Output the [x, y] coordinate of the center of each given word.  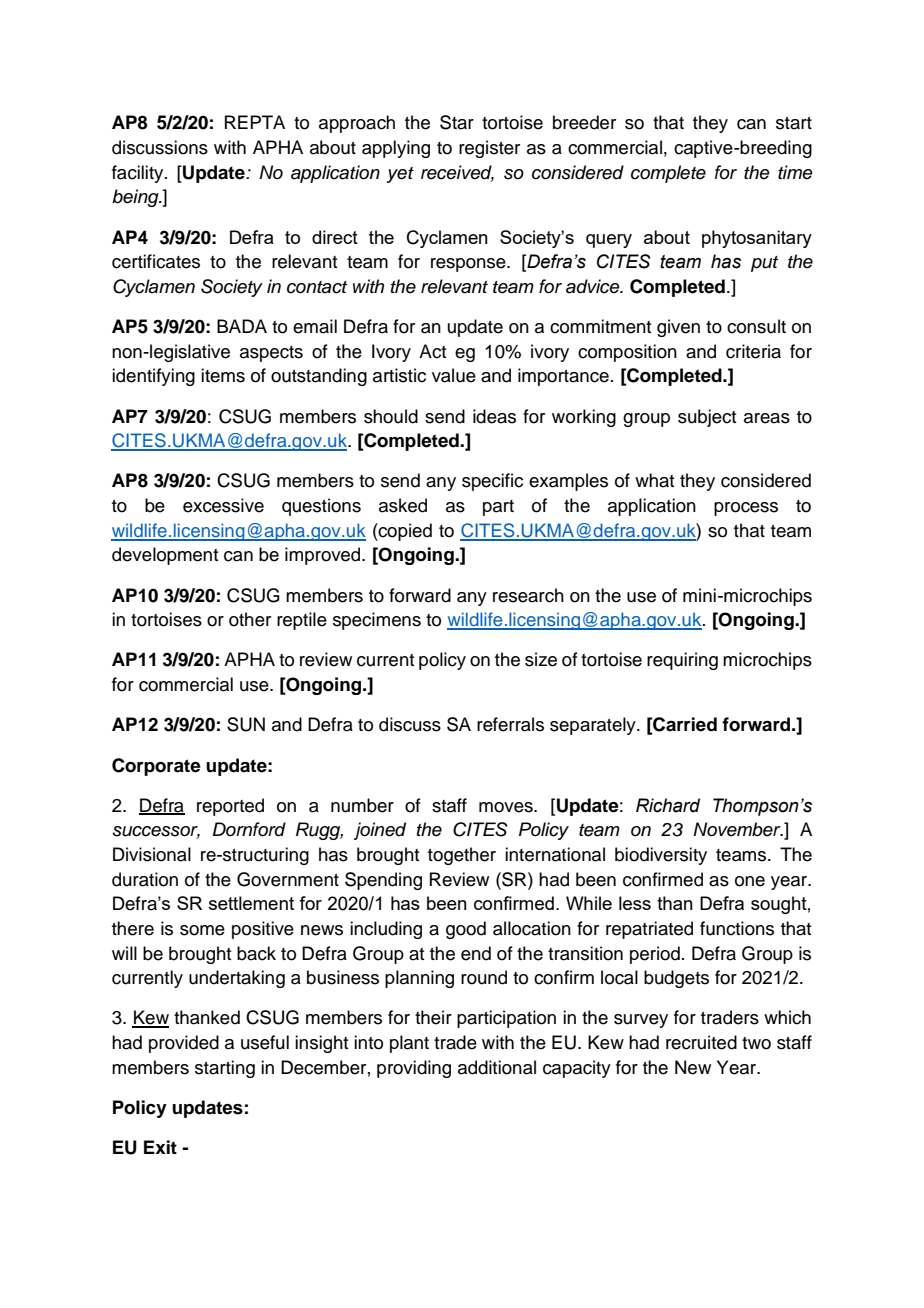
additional [497, 1067]
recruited [701, 1042]
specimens [377, 621]
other [250, 619]
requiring [682, 661]
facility [139, 174]
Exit [160, 1147]
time [795, 172]
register [489, 149]
